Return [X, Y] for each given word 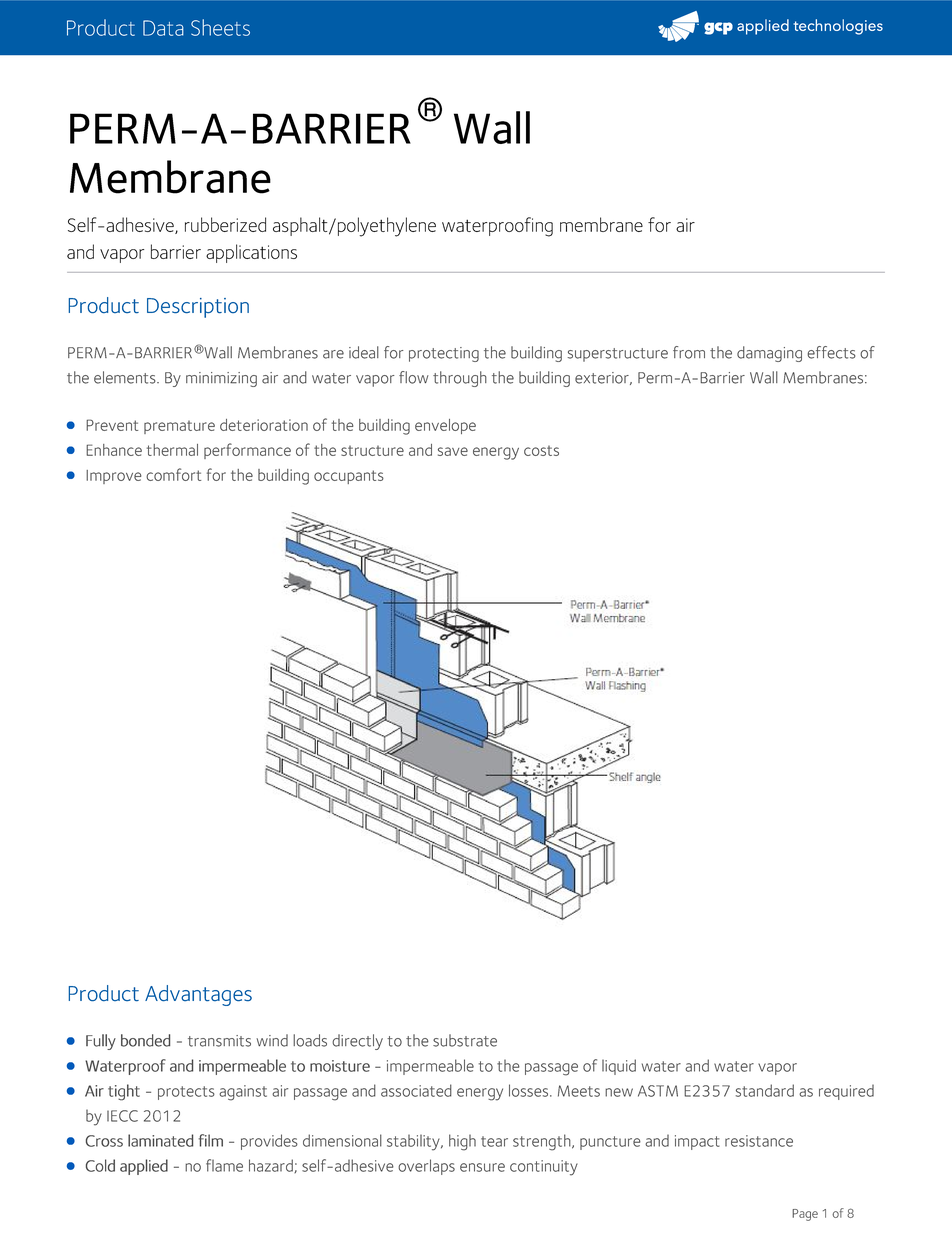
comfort [173, 474]
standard [765, 1090]
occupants [349, 477]
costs [541, 450]
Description [198, 308]
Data [163, 28]
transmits [219, 1041]
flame [224, 1165]
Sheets [220, 27]
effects [831, 352]
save [453, 451]
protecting [444, 354]
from [689, 352]
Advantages [198, 995]
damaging [769, 354]
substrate [465, 1040]
